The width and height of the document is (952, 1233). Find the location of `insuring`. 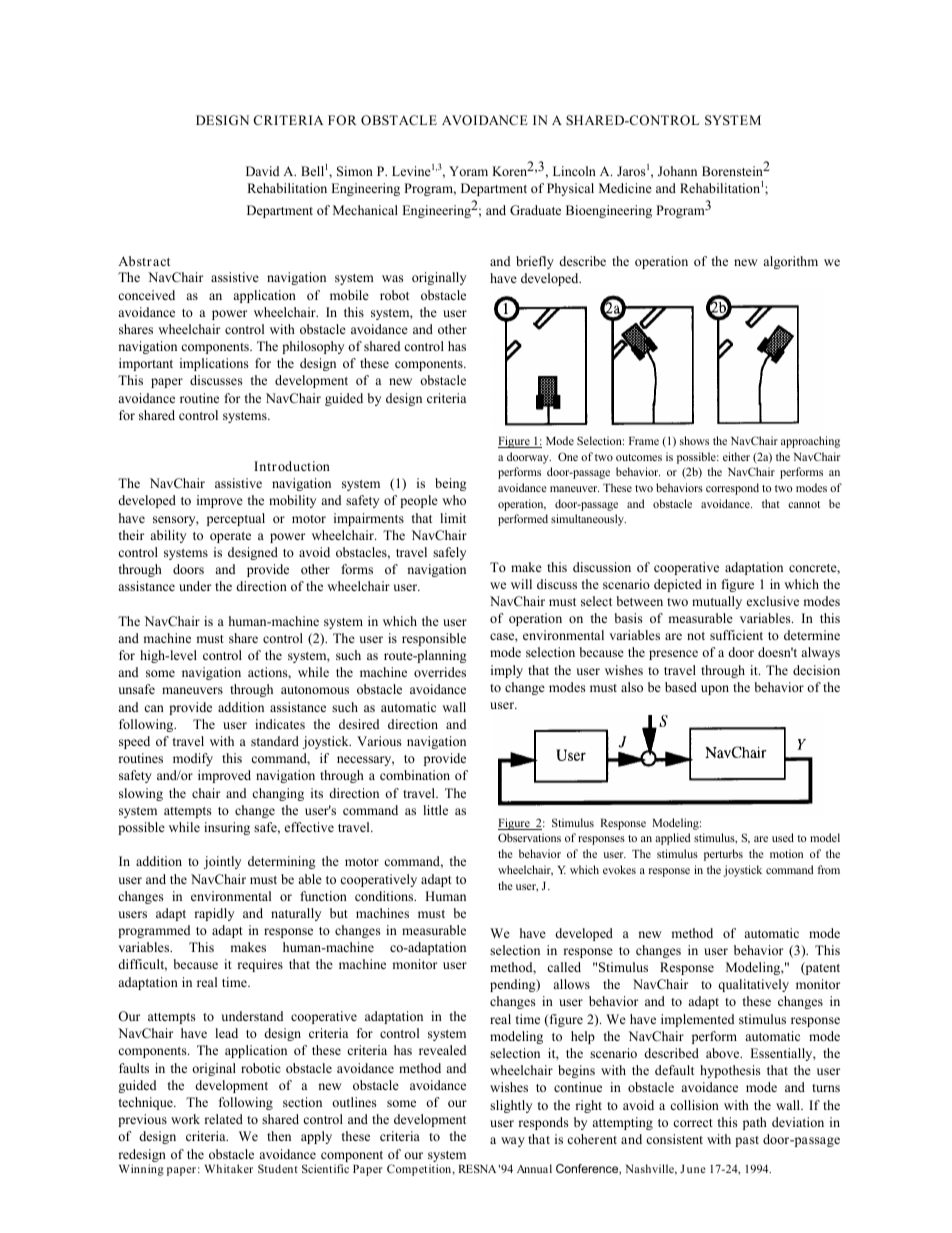

insuring is located at coordinates (227, 828).
